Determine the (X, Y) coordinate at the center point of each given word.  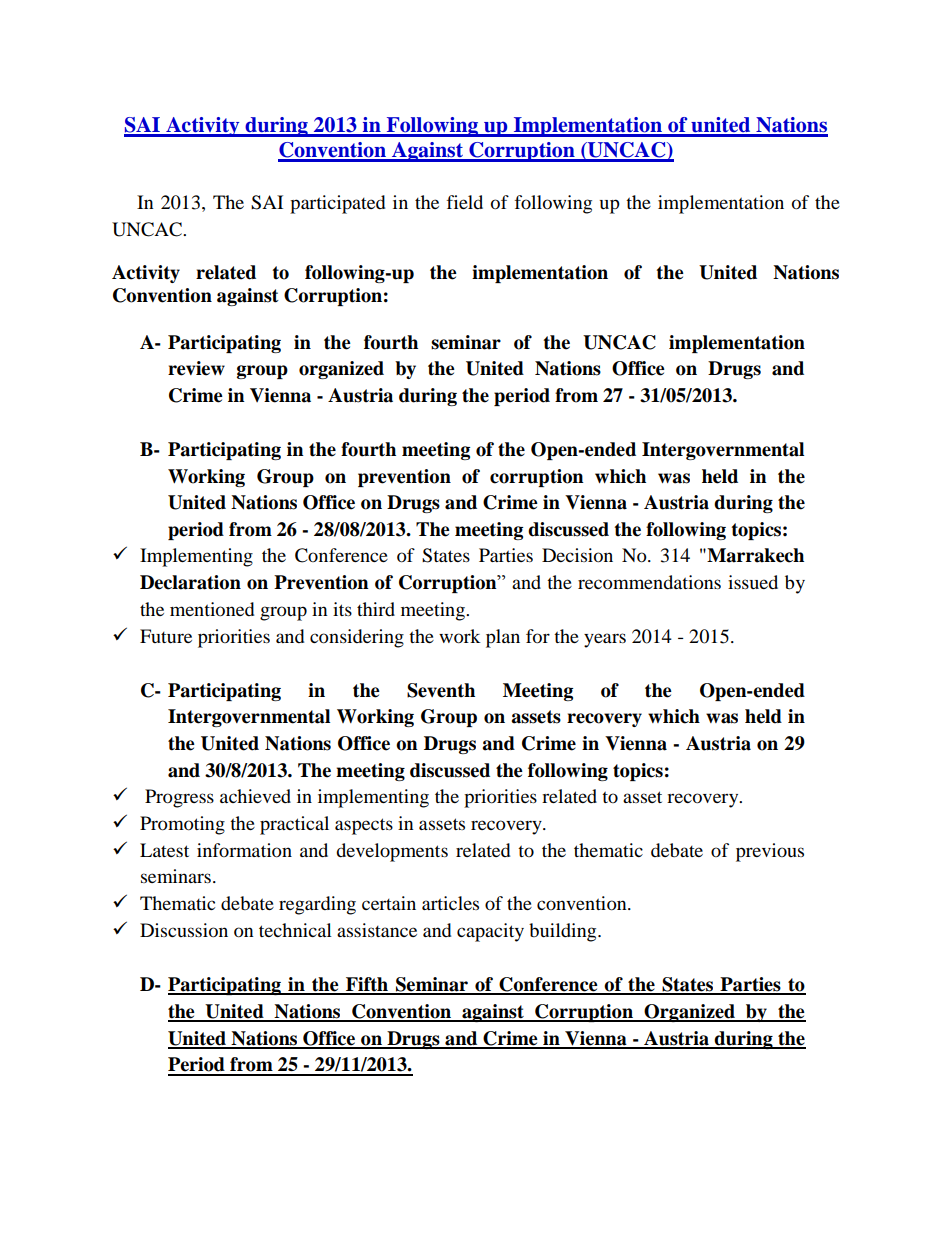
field (465, 202)
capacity (490, 932)
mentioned (212, 609)
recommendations (649, 582)
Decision (577, 555)
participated (337, 204)
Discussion (184, 930)
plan (503, 638)
